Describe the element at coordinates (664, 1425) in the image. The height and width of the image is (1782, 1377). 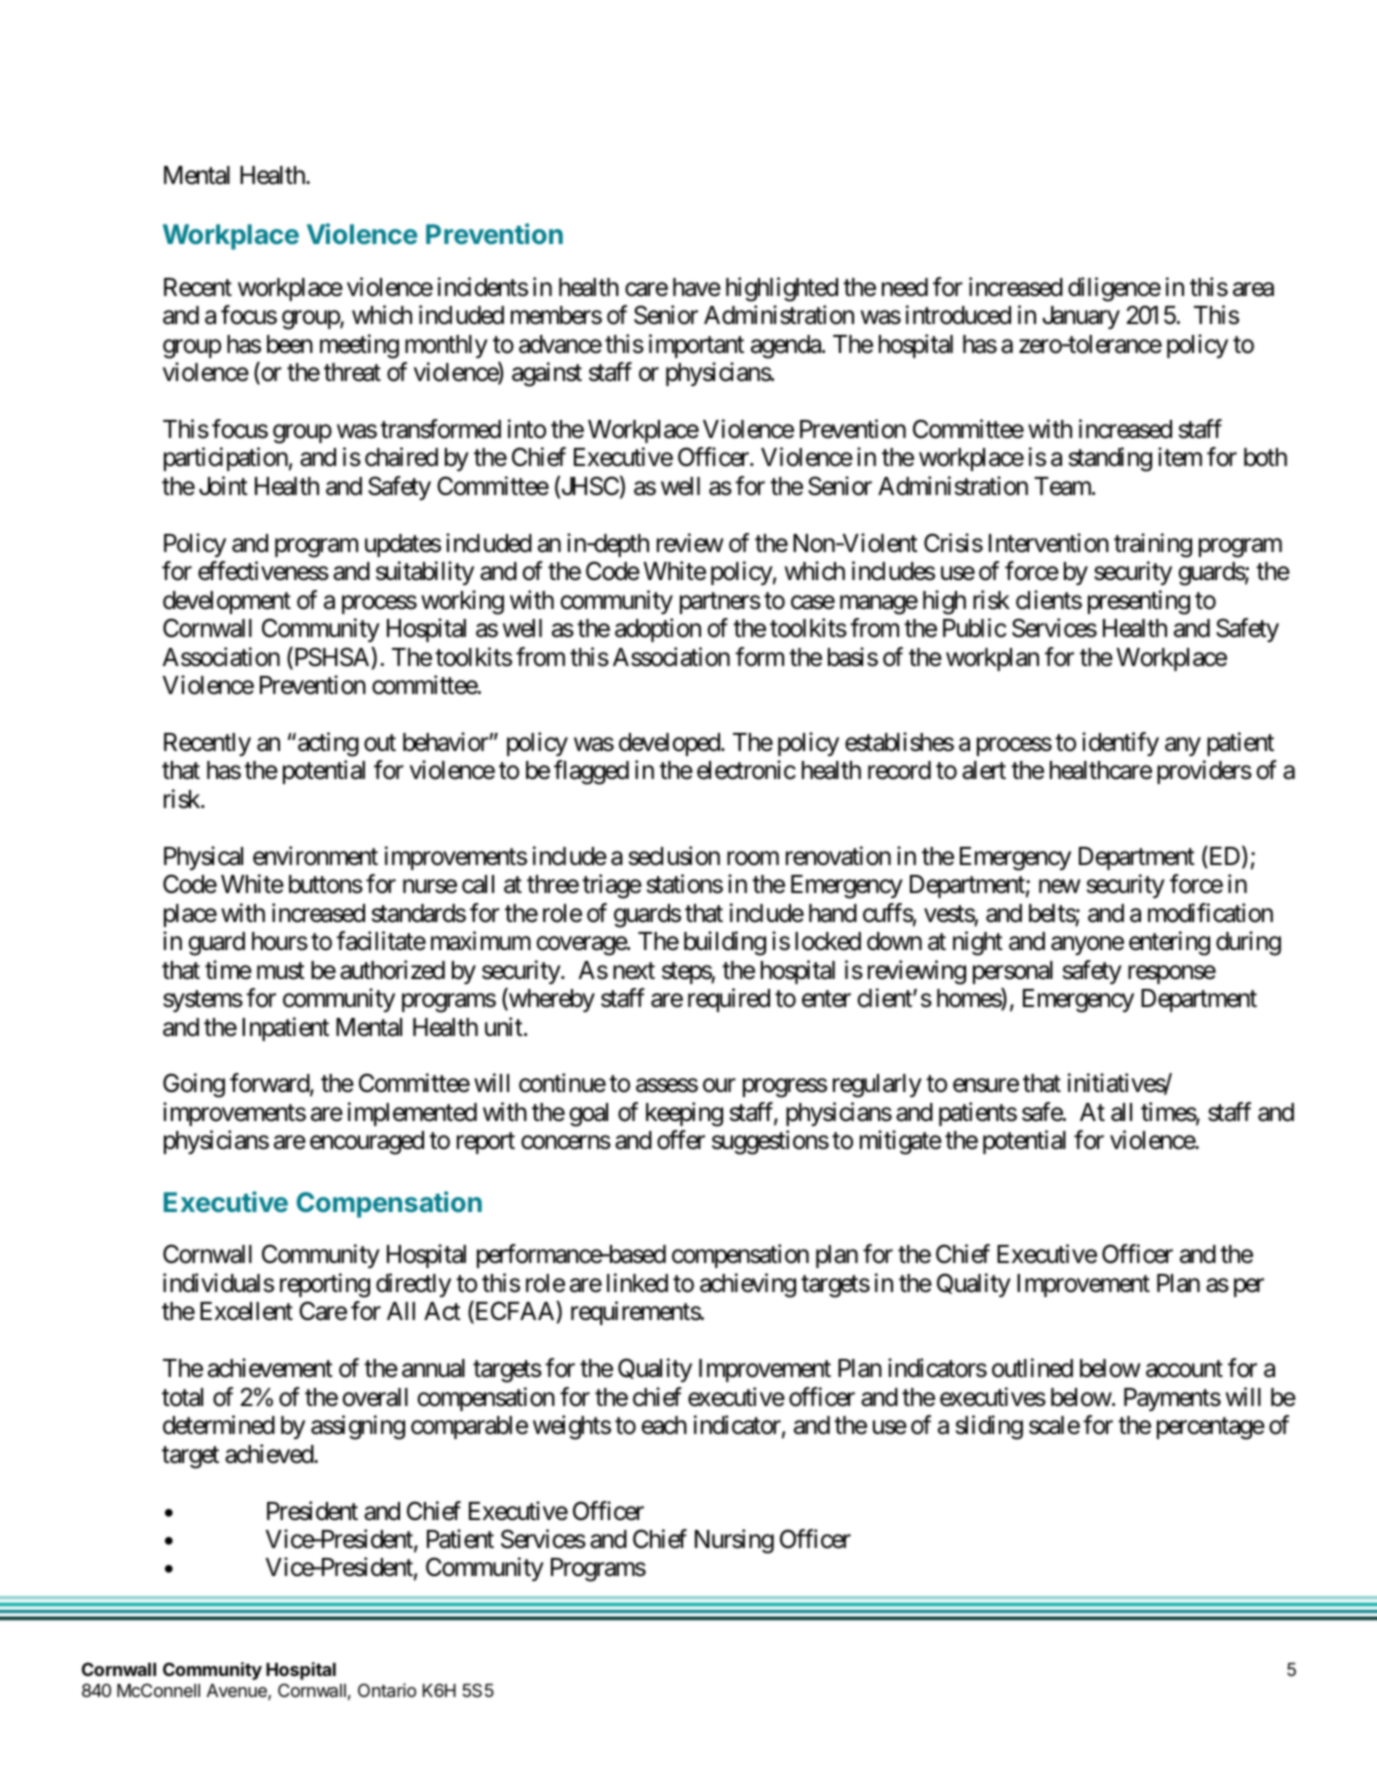
I see `each` at that location.
